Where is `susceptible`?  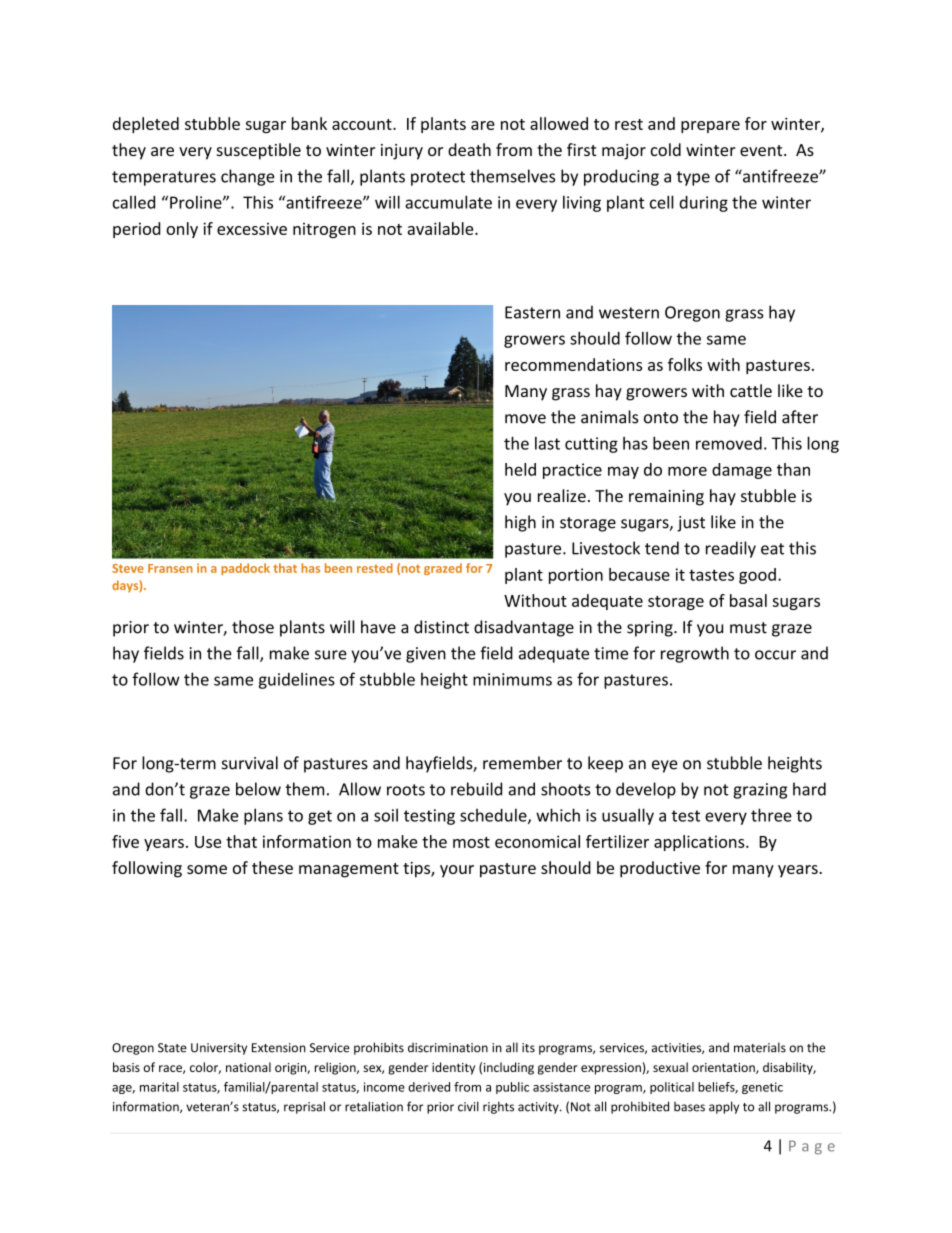 susceptible is located at coordinates (258, 151).
